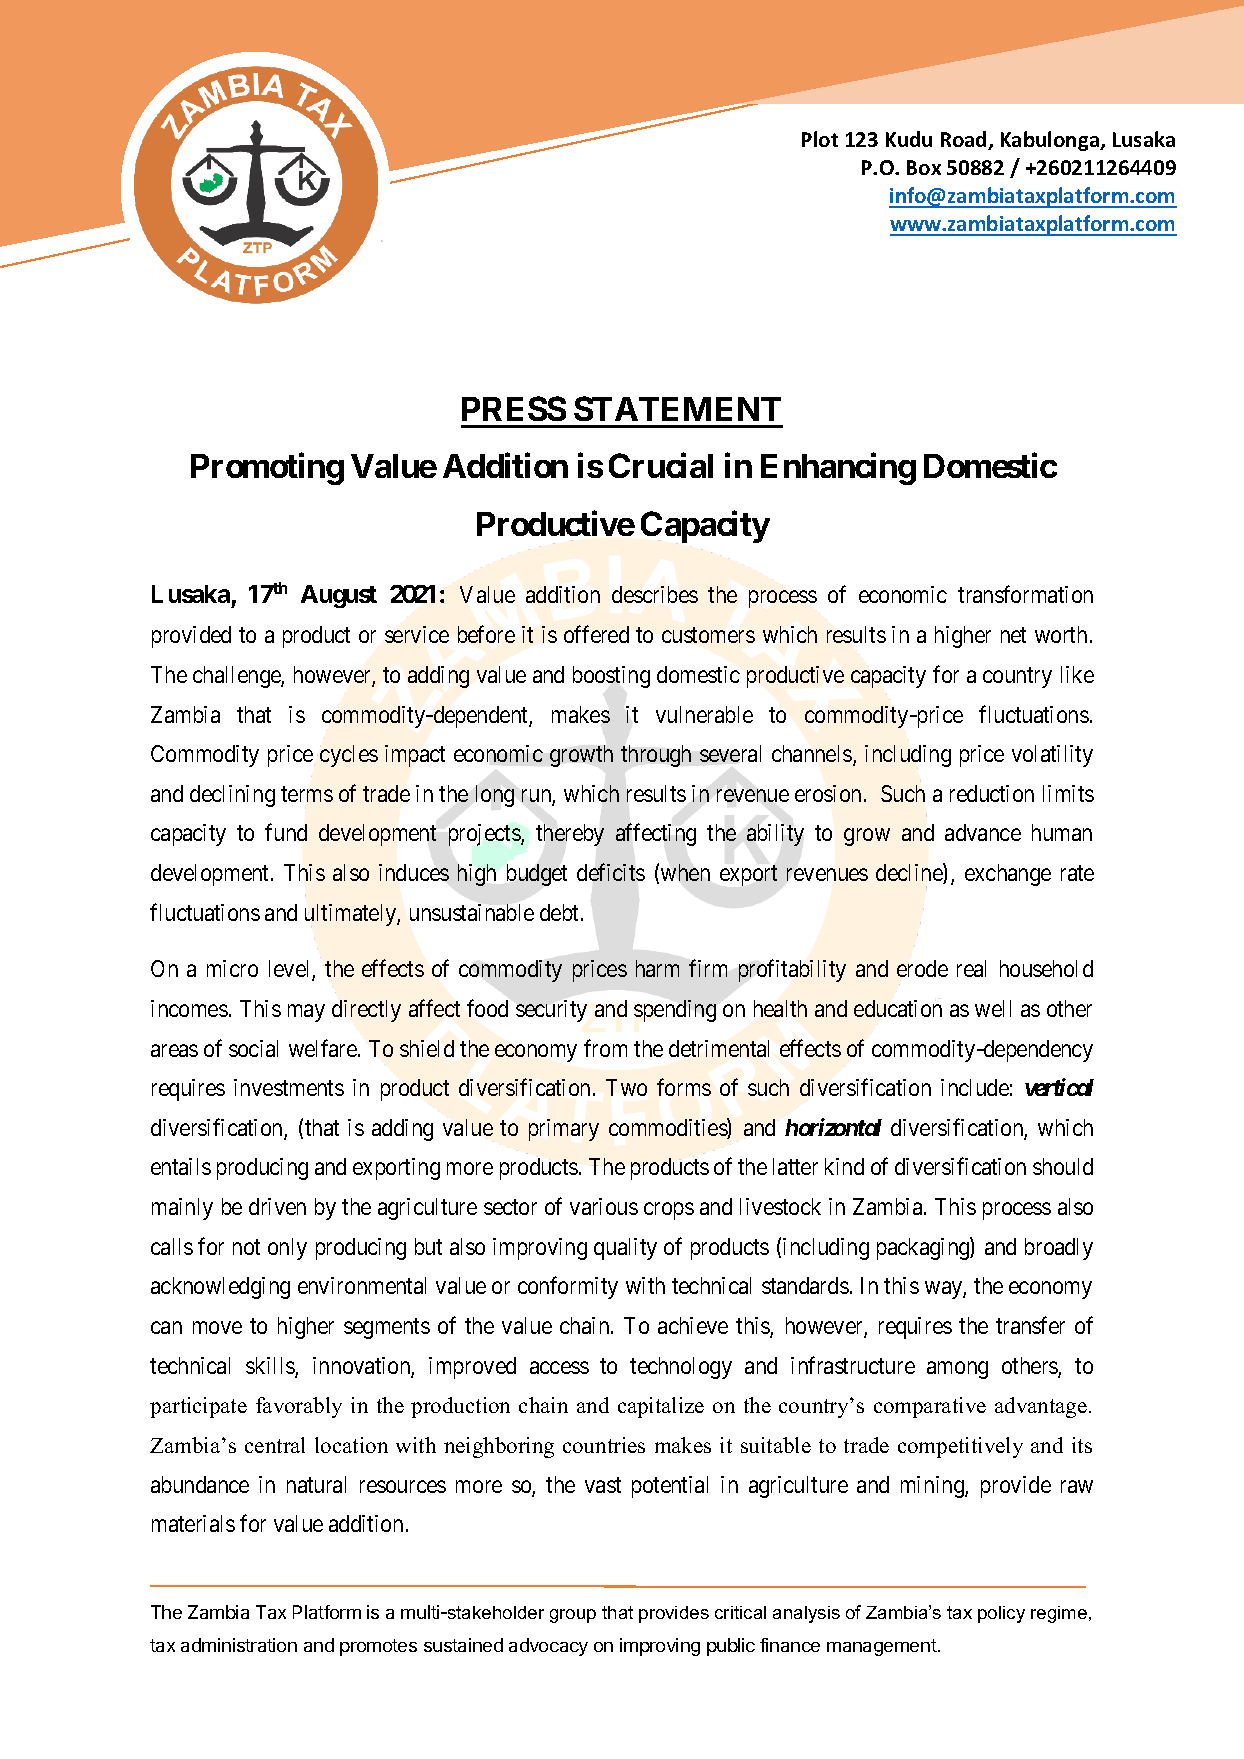  Describe the element at coordinates (611, 872) in the image. I see `deficits` at that location.
